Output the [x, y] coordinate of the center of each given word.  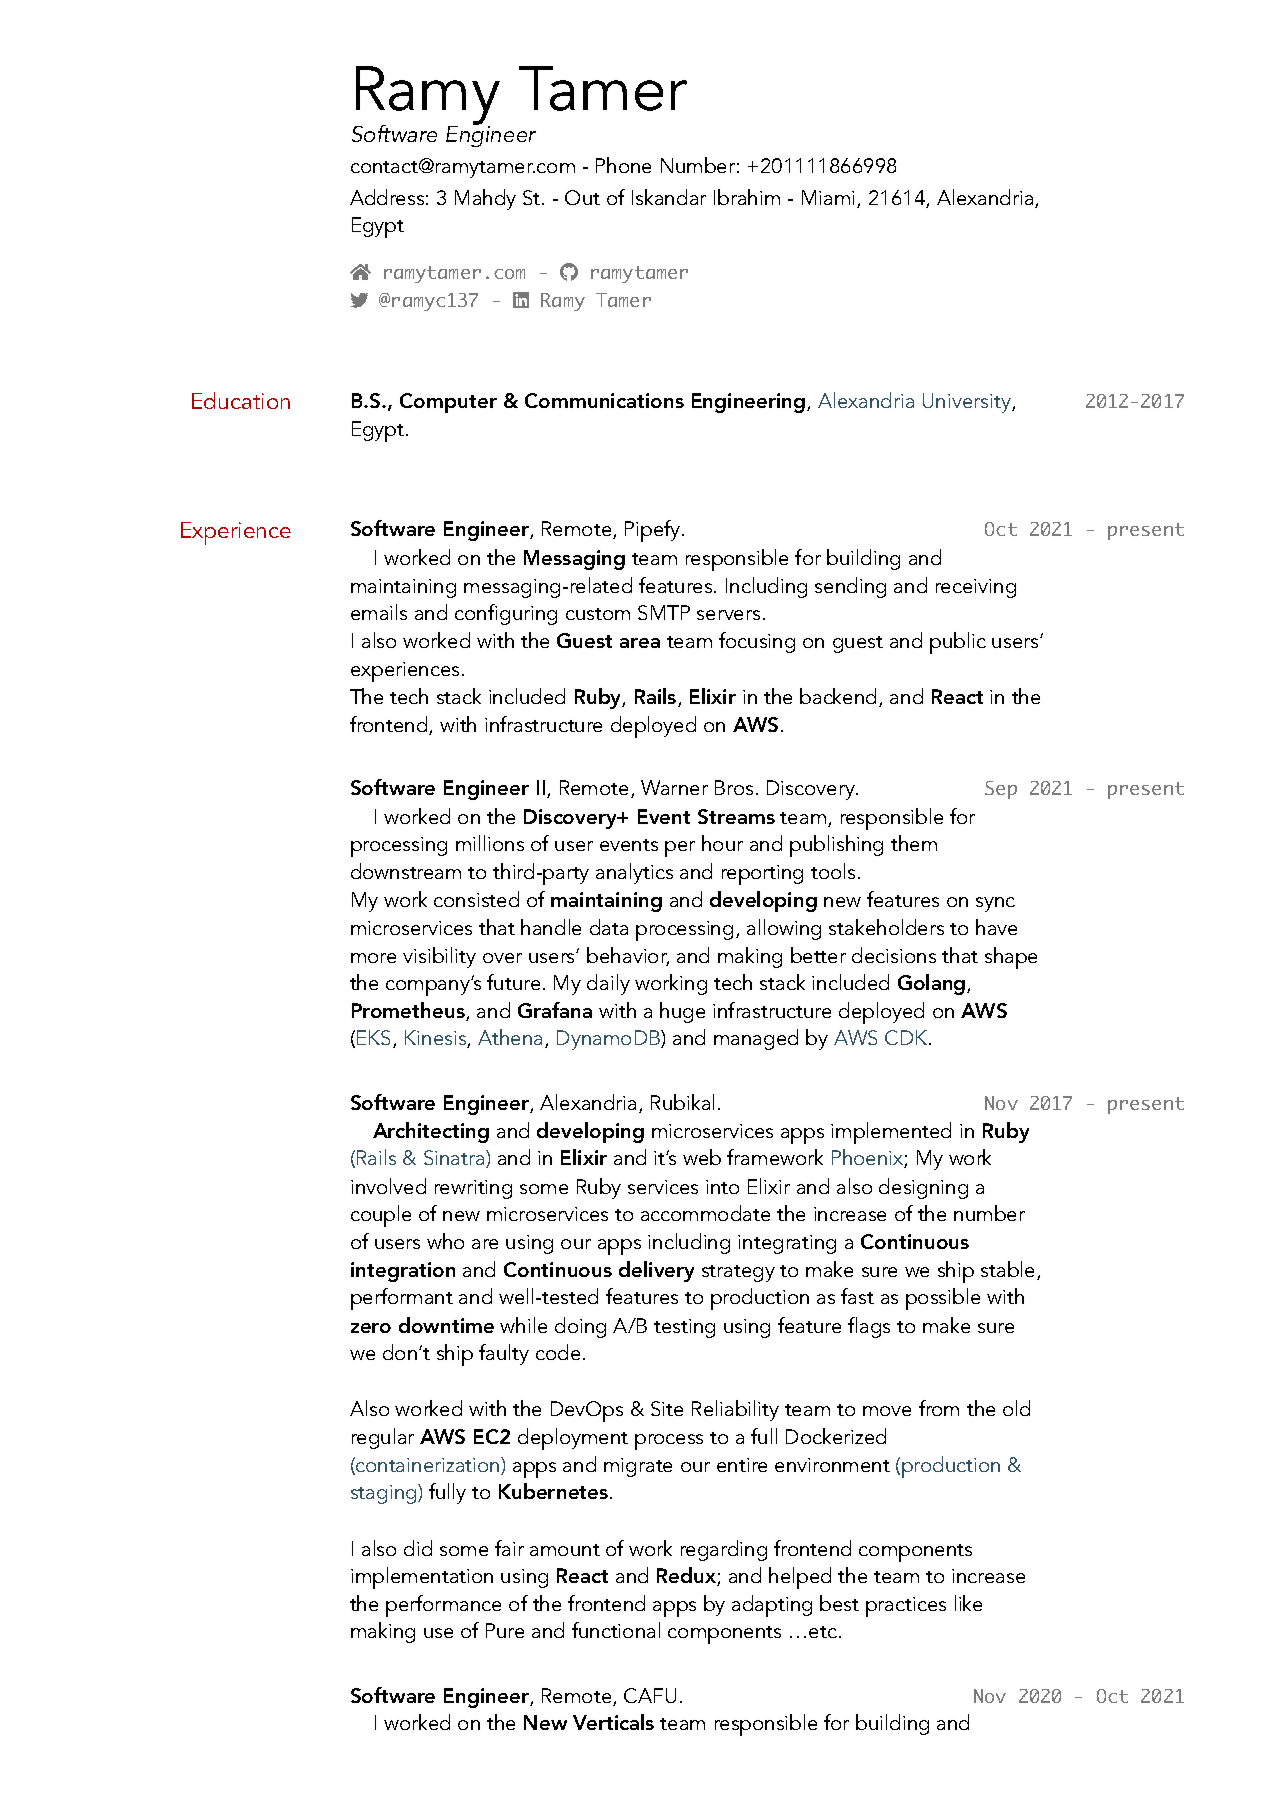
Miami [830, 199]
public [958, 643]
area [640, 643]
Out [582, 197]
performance [443, 1606]
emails [379, 612]
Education [241, 400]
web [702, 1157]
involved [388, 1186]
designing [923, 1188]
